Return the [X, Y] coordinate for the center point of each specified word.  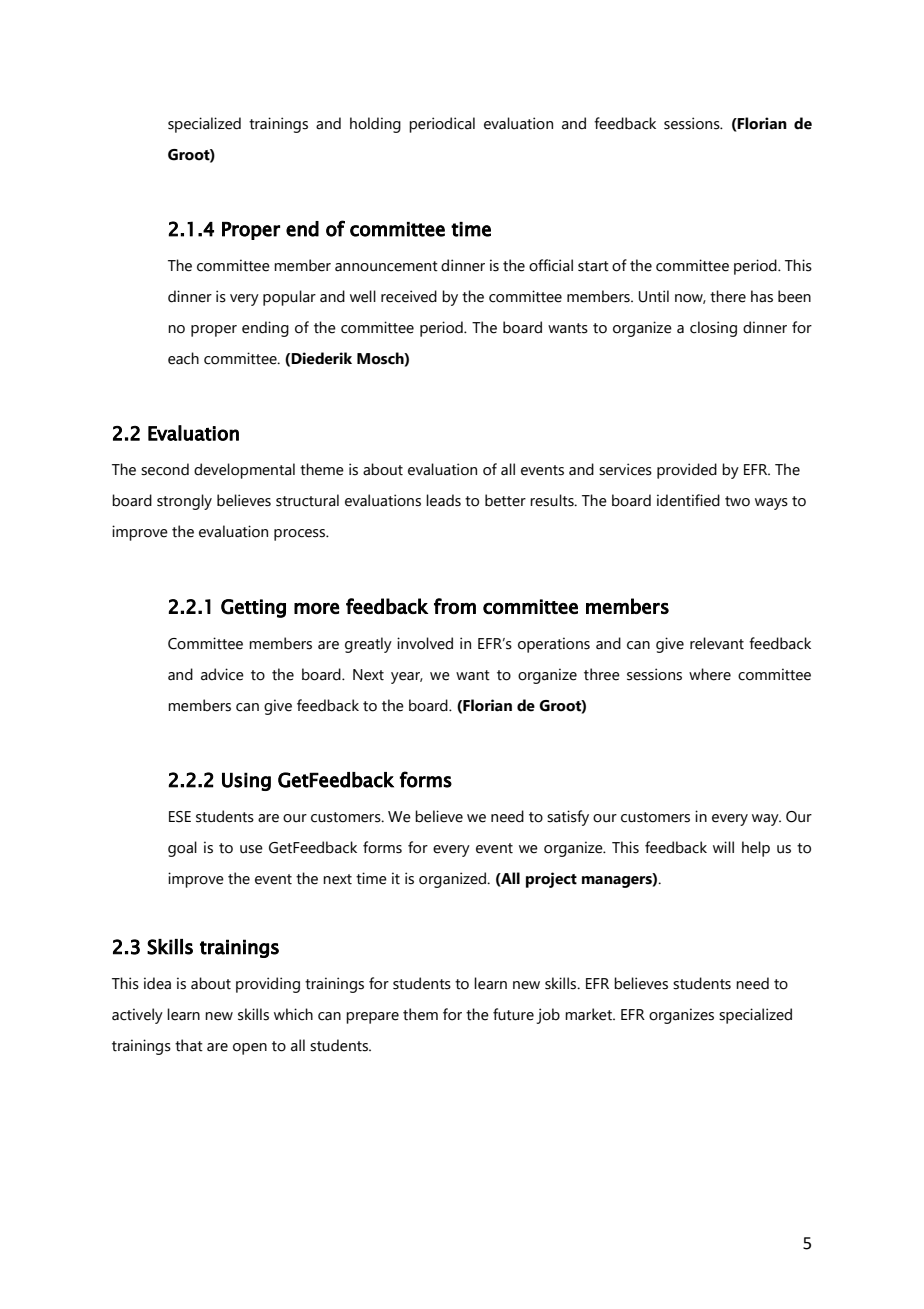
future [513, 1014]
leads [443, 500]
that [189, 1045]
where [710, 674]
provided [687, 471]
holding [375, 125]
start [593, 266]
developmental [244, 471]
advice [222, 674]
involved [425, 643]
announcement [386, 266]
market [589, 1014]
